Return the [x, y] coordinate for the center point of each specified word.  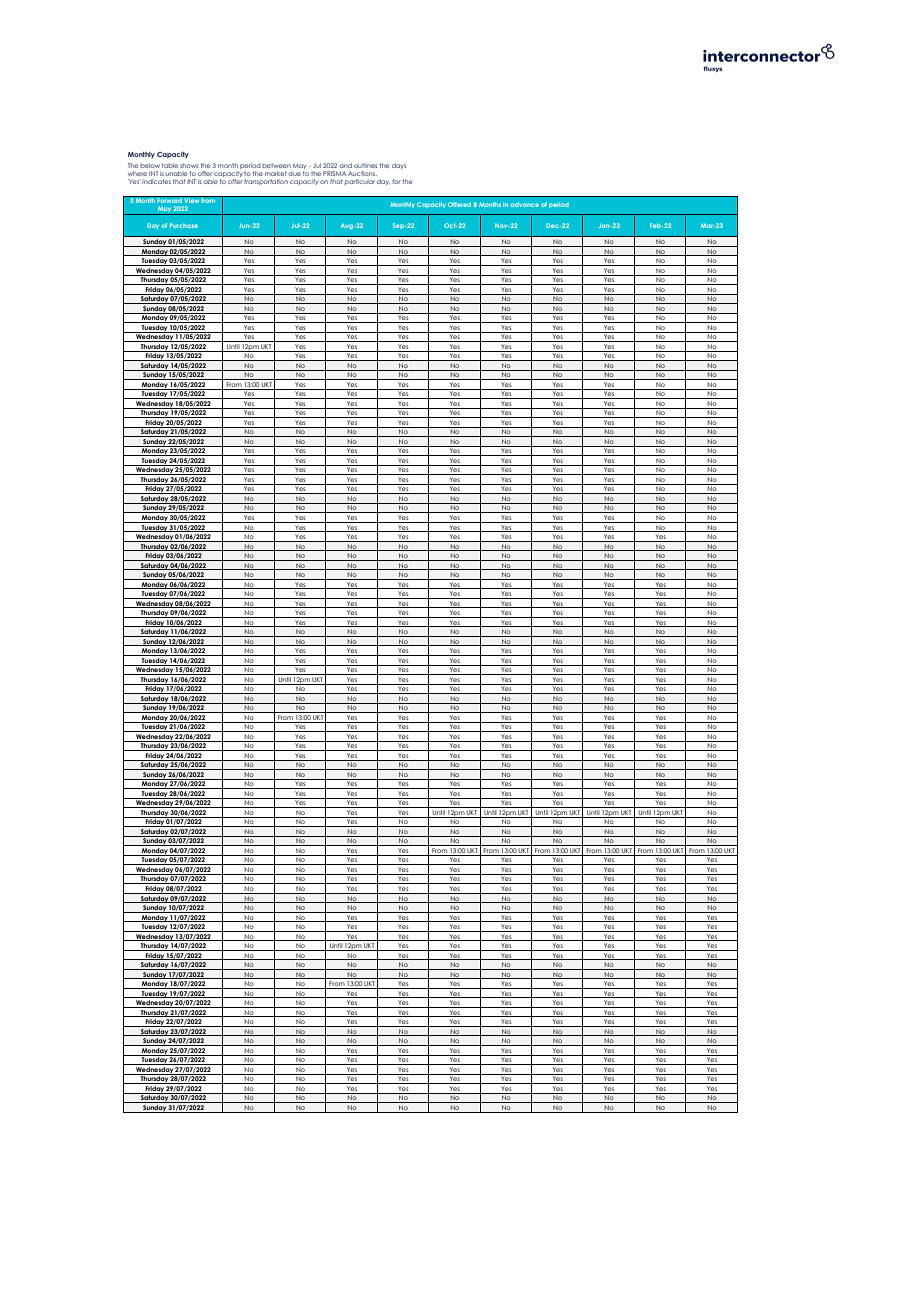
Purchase [184, 225]
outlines [365, 165]
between [276, 165]
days [399, 166]
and [345, 165]
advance [525, 204]
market [276, 174]
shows [189, 166]
